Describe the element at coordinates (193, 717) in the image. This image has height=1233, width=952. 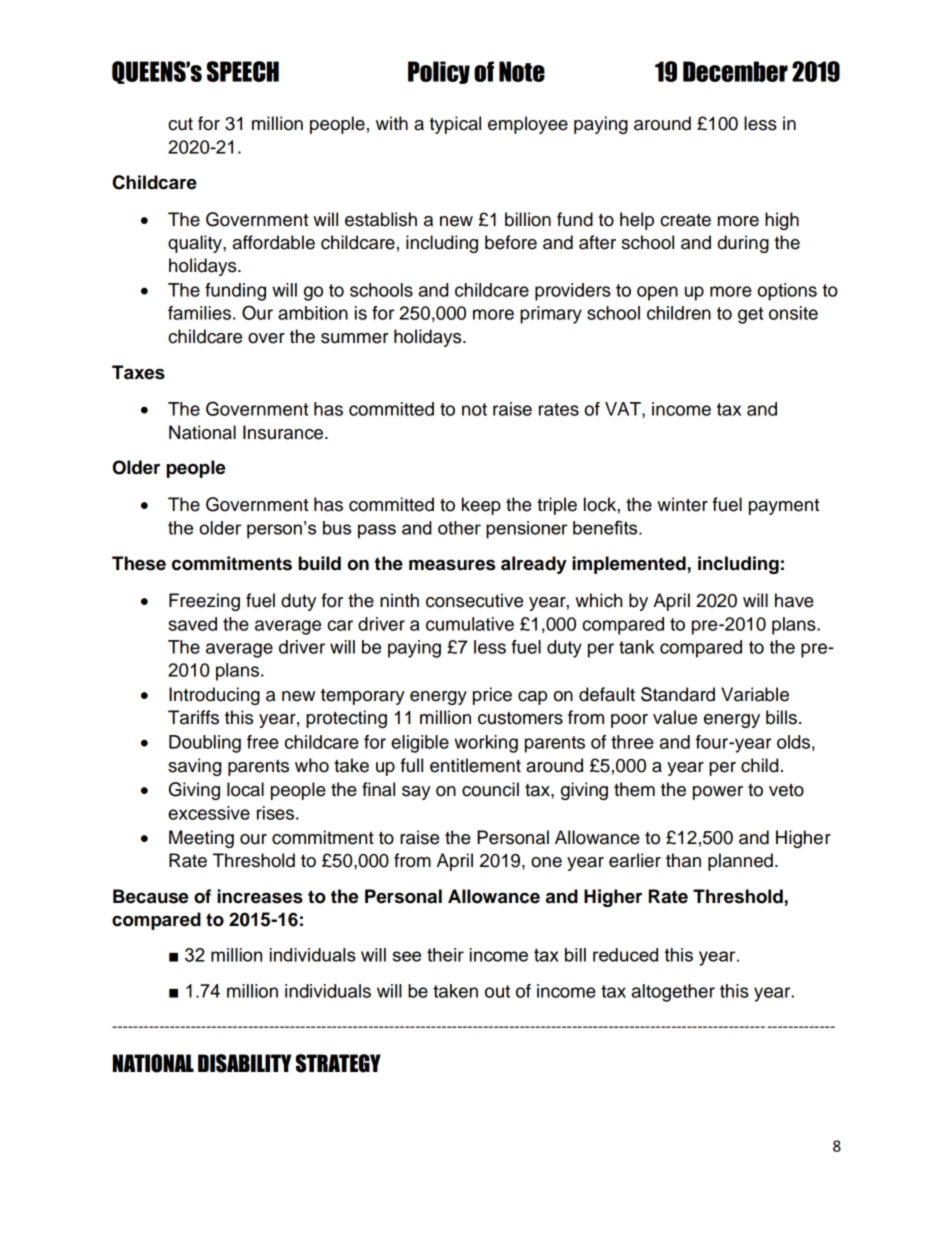
I see `Tariffs` at that location.
